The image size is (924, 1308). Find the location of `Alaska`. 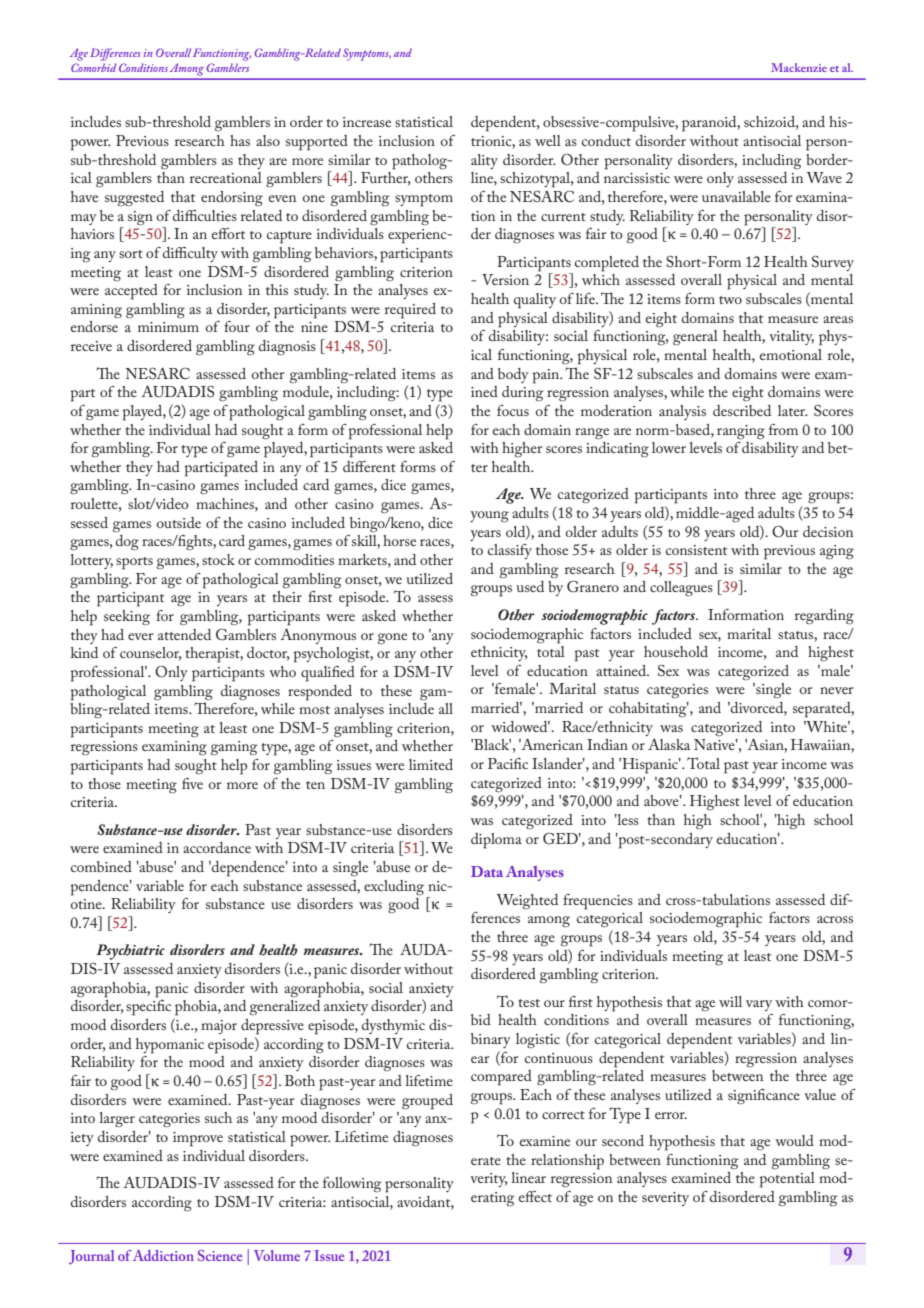

Alaska is located at coordinates (669, 744).
